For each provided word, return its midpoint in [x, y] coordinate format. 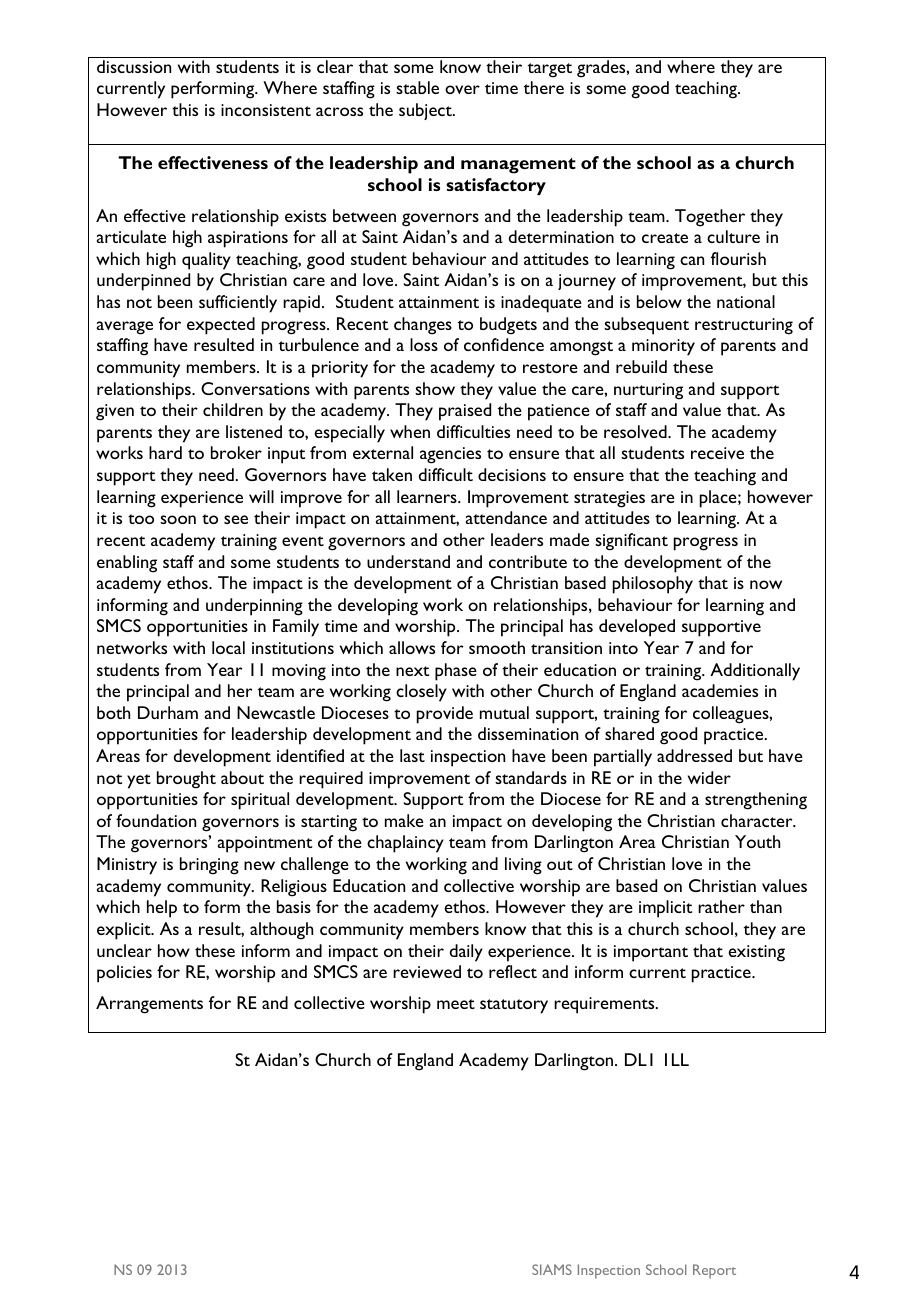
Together [710, 218]
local [228, 647]
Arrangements [149, 1005]
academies [720, 690]
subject [426, 111]
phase [456, 672]
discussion [134, 66]
